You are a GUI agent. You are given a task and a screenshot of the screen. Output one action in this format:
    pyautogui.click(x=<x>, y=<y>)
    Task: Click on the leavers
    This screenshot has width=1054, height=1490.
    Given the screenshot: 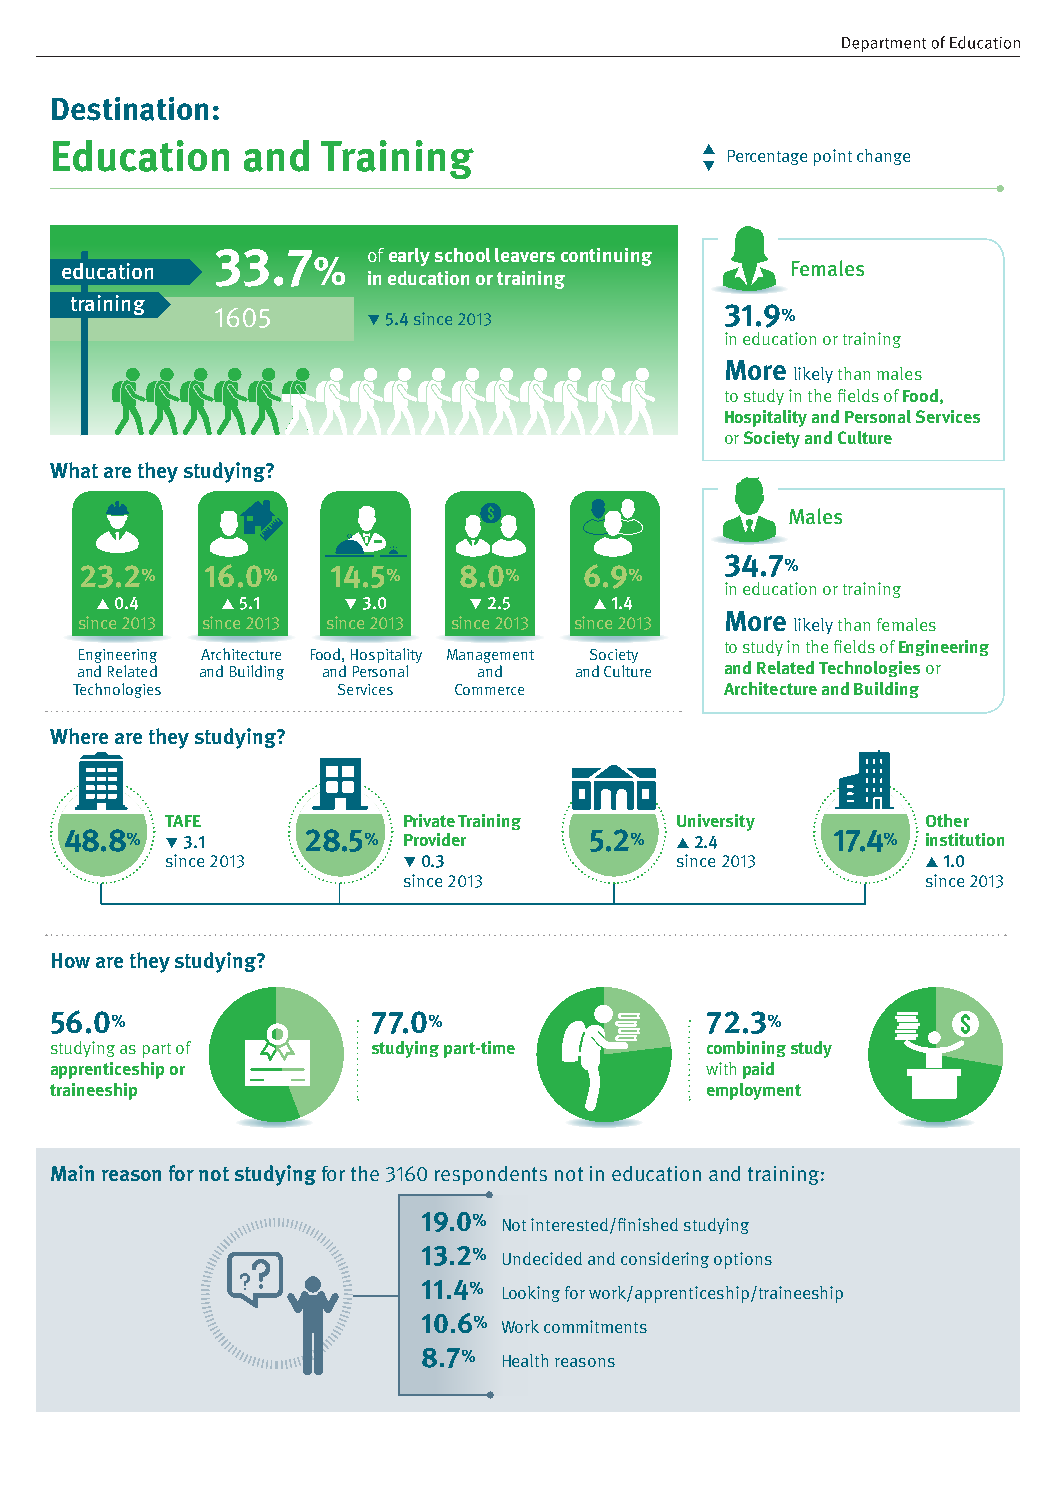 What is the action you would take?
    pyautogui.click(x=525, y=255)
